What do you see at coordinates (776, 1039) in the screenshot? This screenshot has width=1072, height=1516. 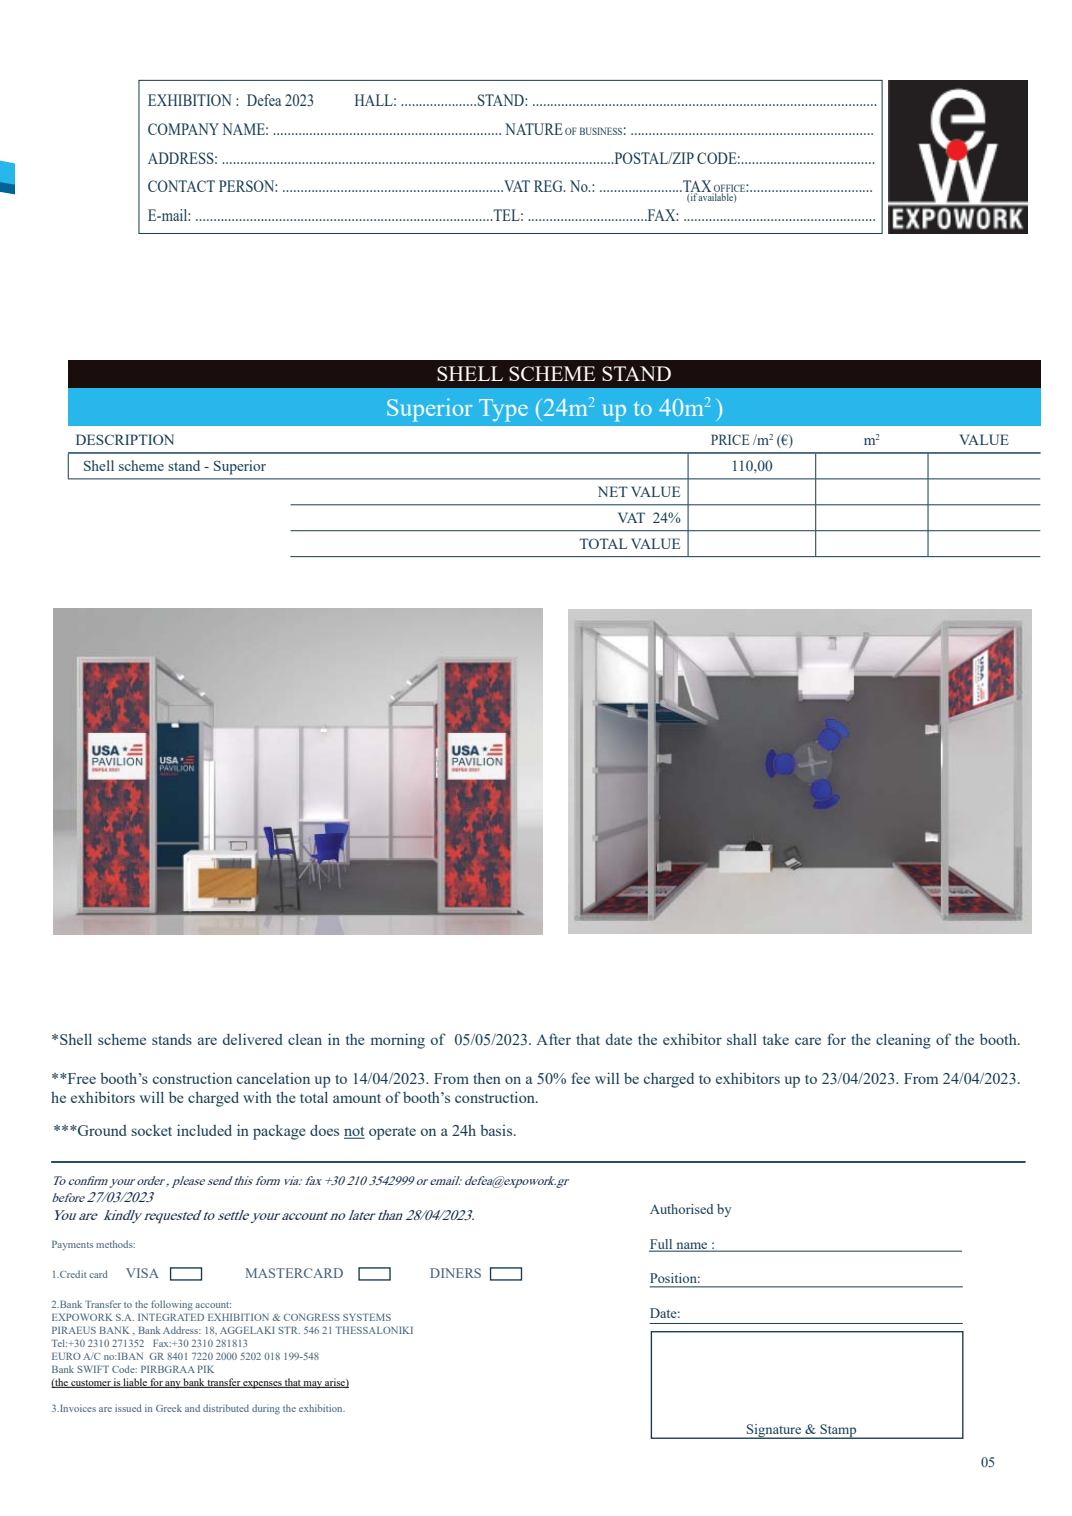 I see `take` at bounding box center [776, 1039].
